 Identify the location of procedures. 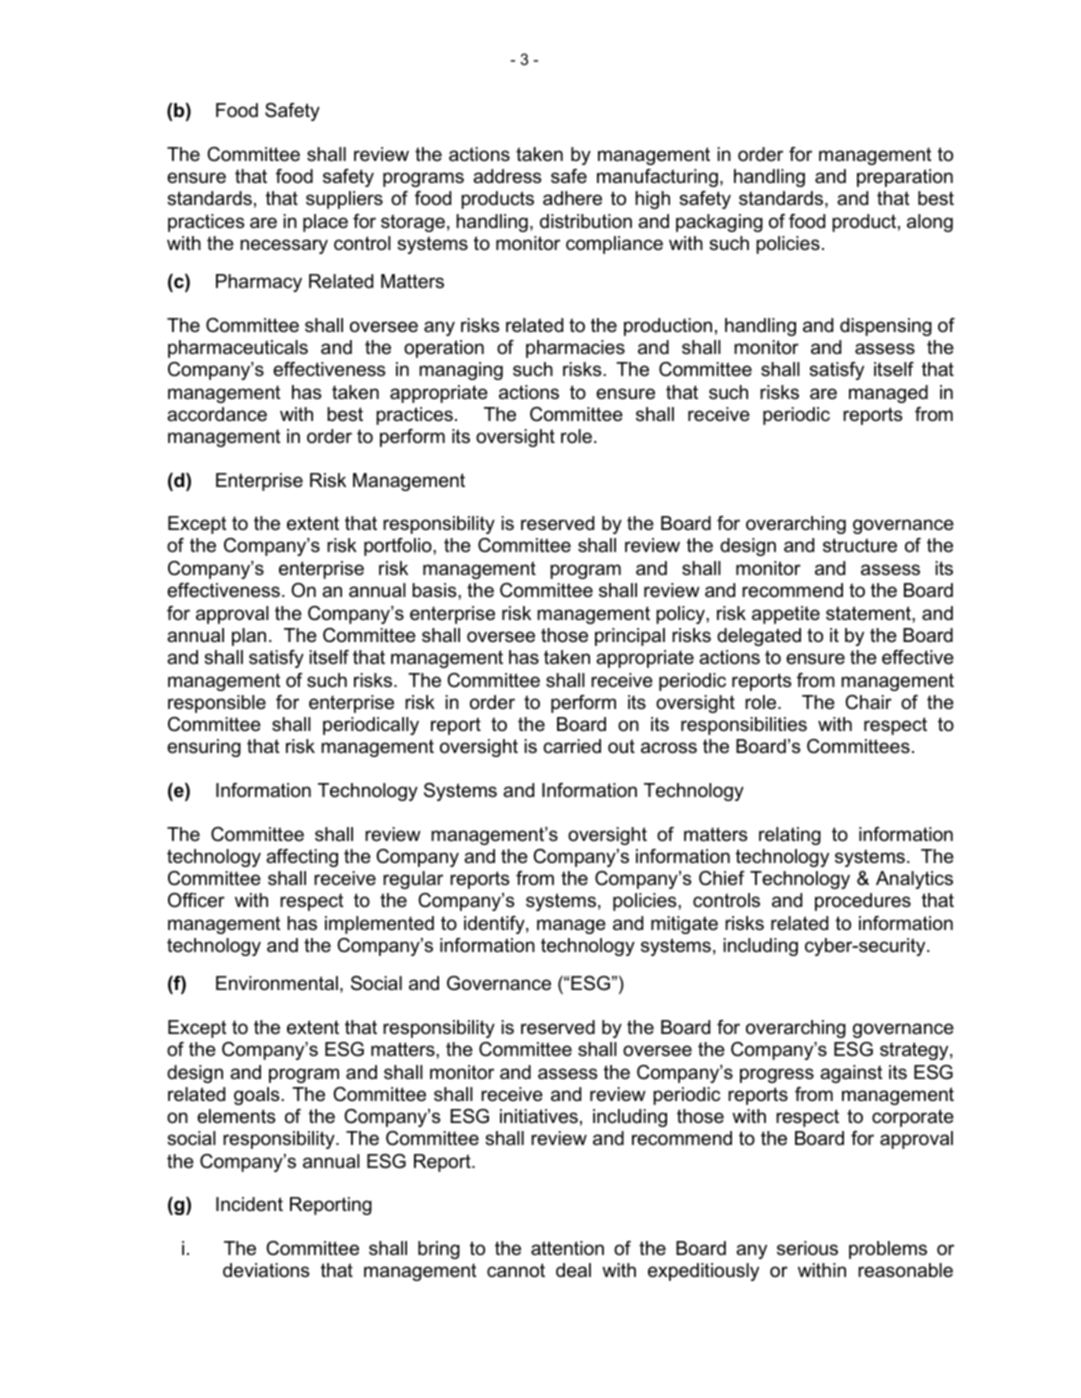
(863, 902).
